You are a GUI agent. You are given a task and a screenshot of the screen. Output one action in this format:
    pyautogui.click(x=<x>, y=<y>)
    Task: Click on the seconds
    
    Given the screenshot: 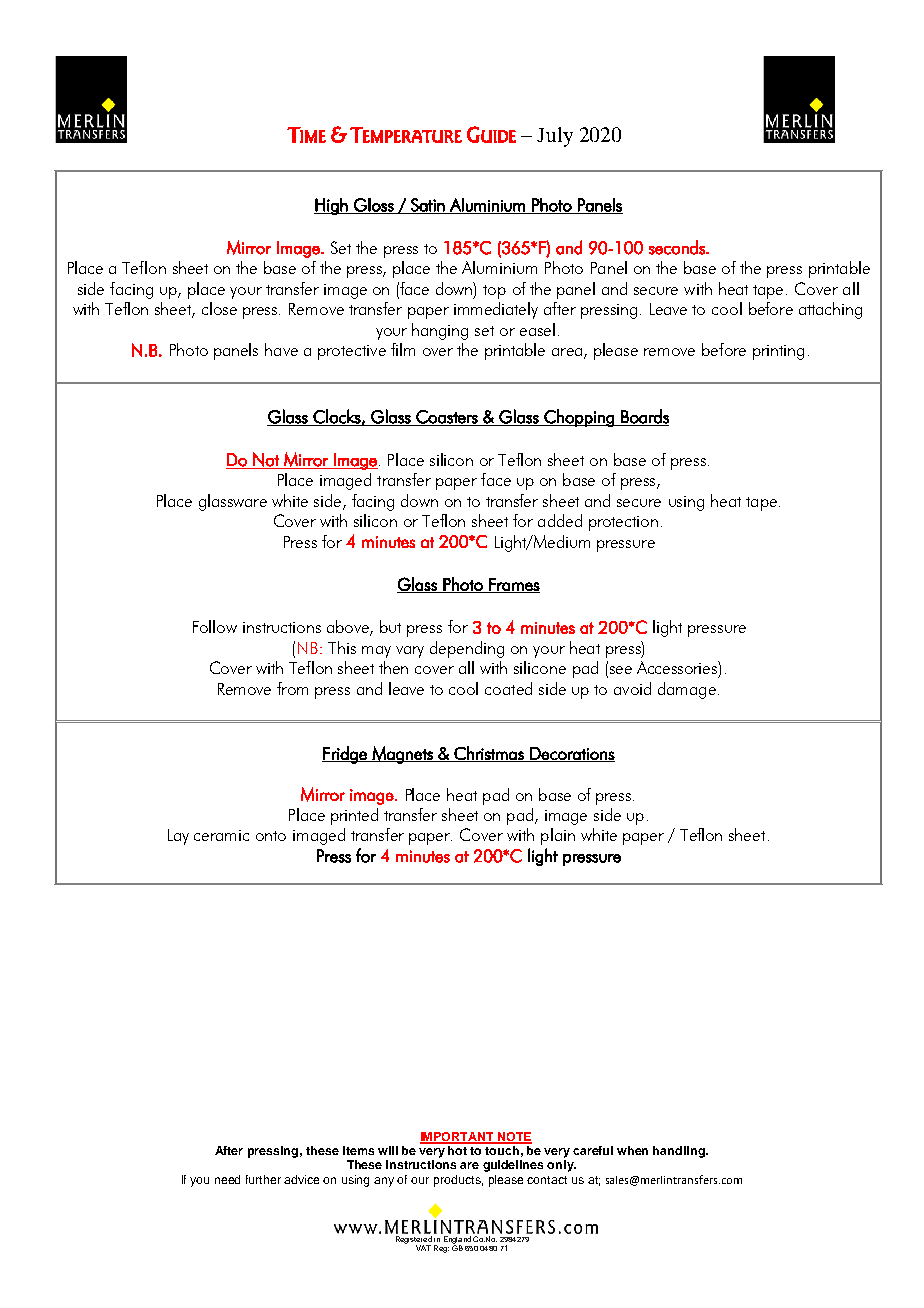 What is the action you would take?
    pyautogui.click(x=678, y=247)
